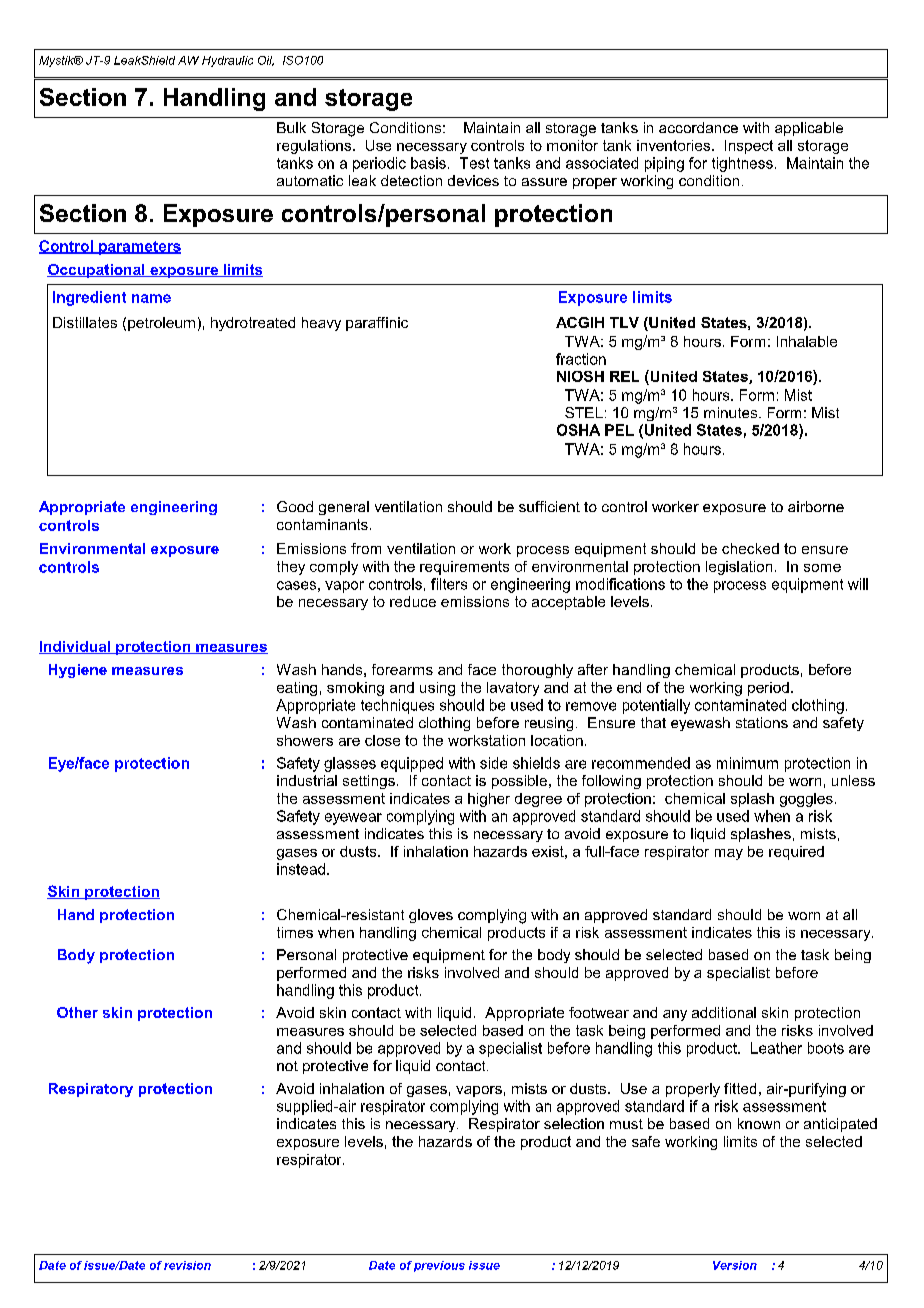  I want to click on industrial, so click(307, 780).
